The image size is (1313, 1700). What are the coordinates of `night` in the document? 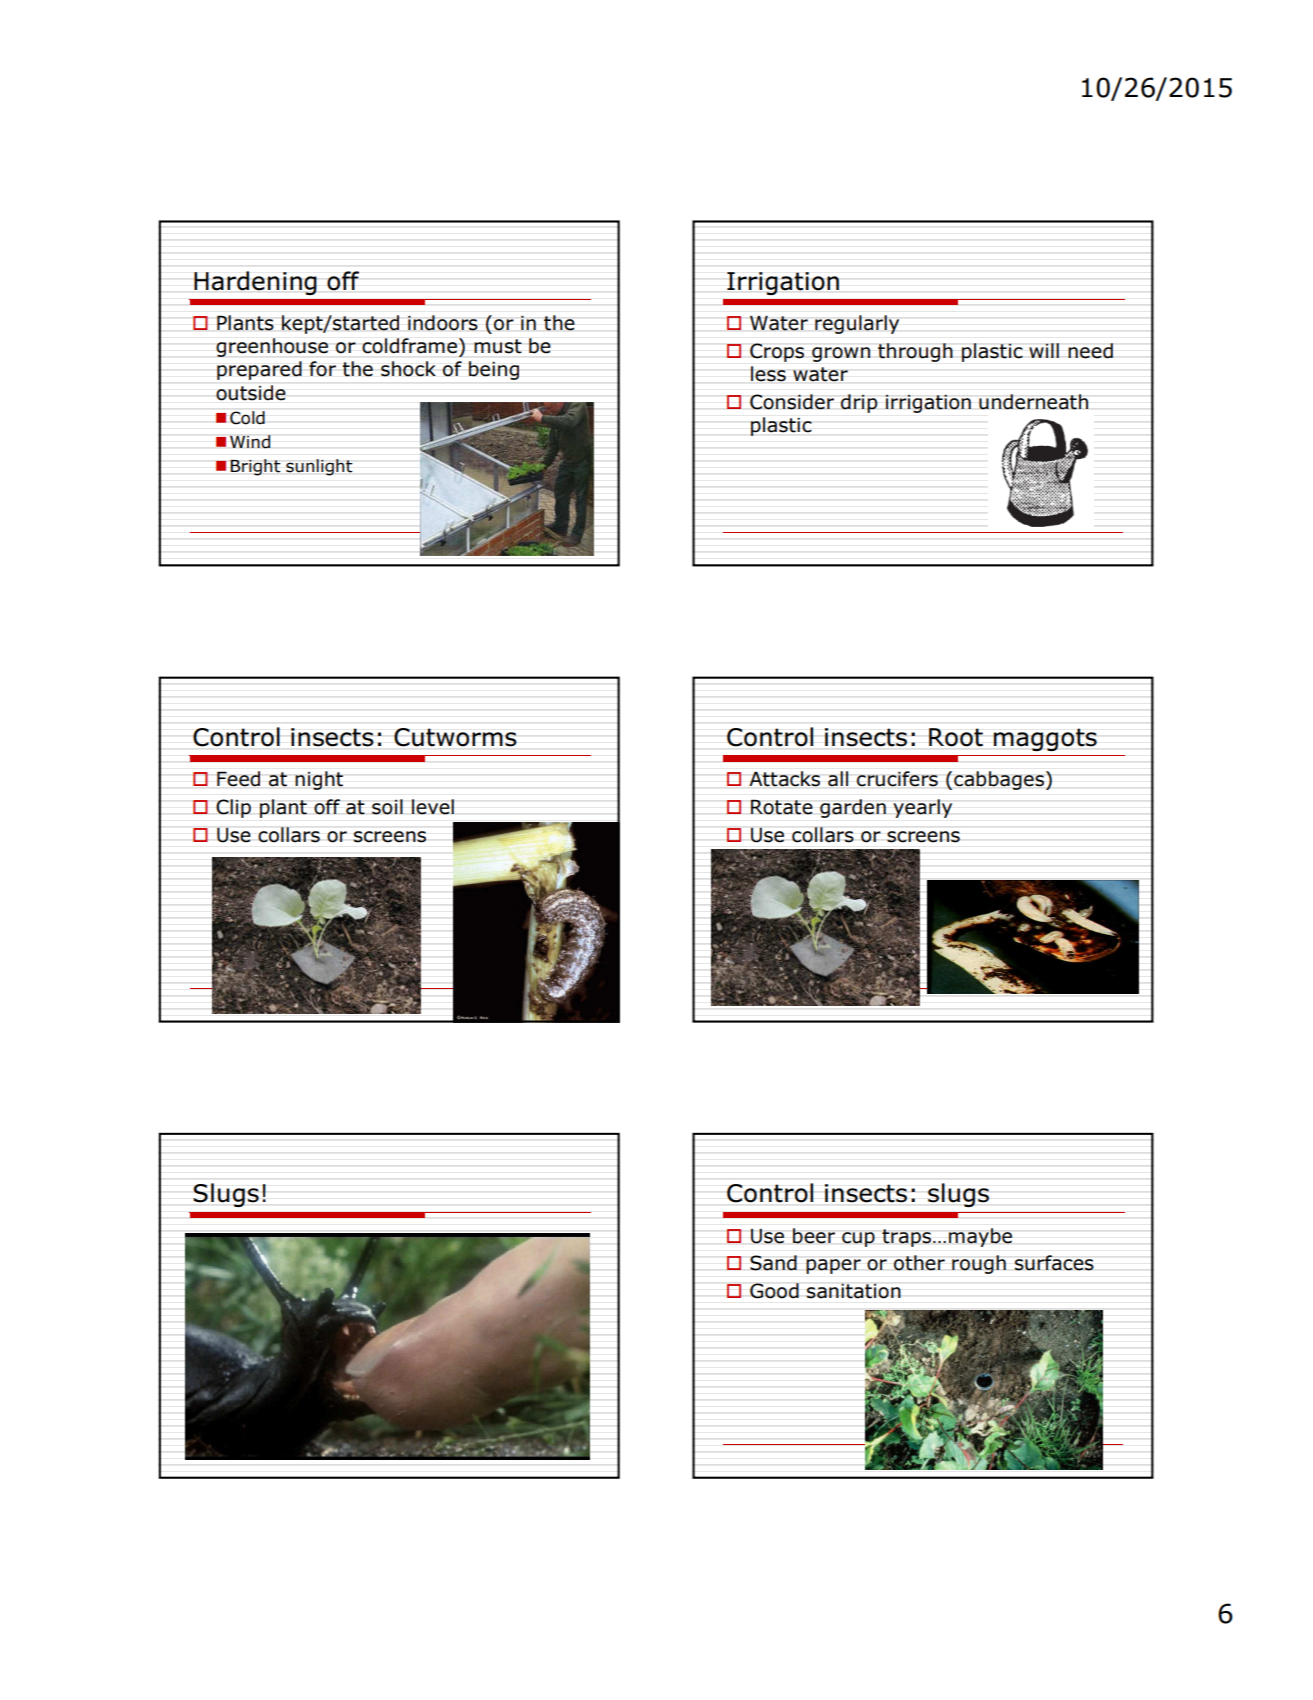 It's located at (319, 780).
